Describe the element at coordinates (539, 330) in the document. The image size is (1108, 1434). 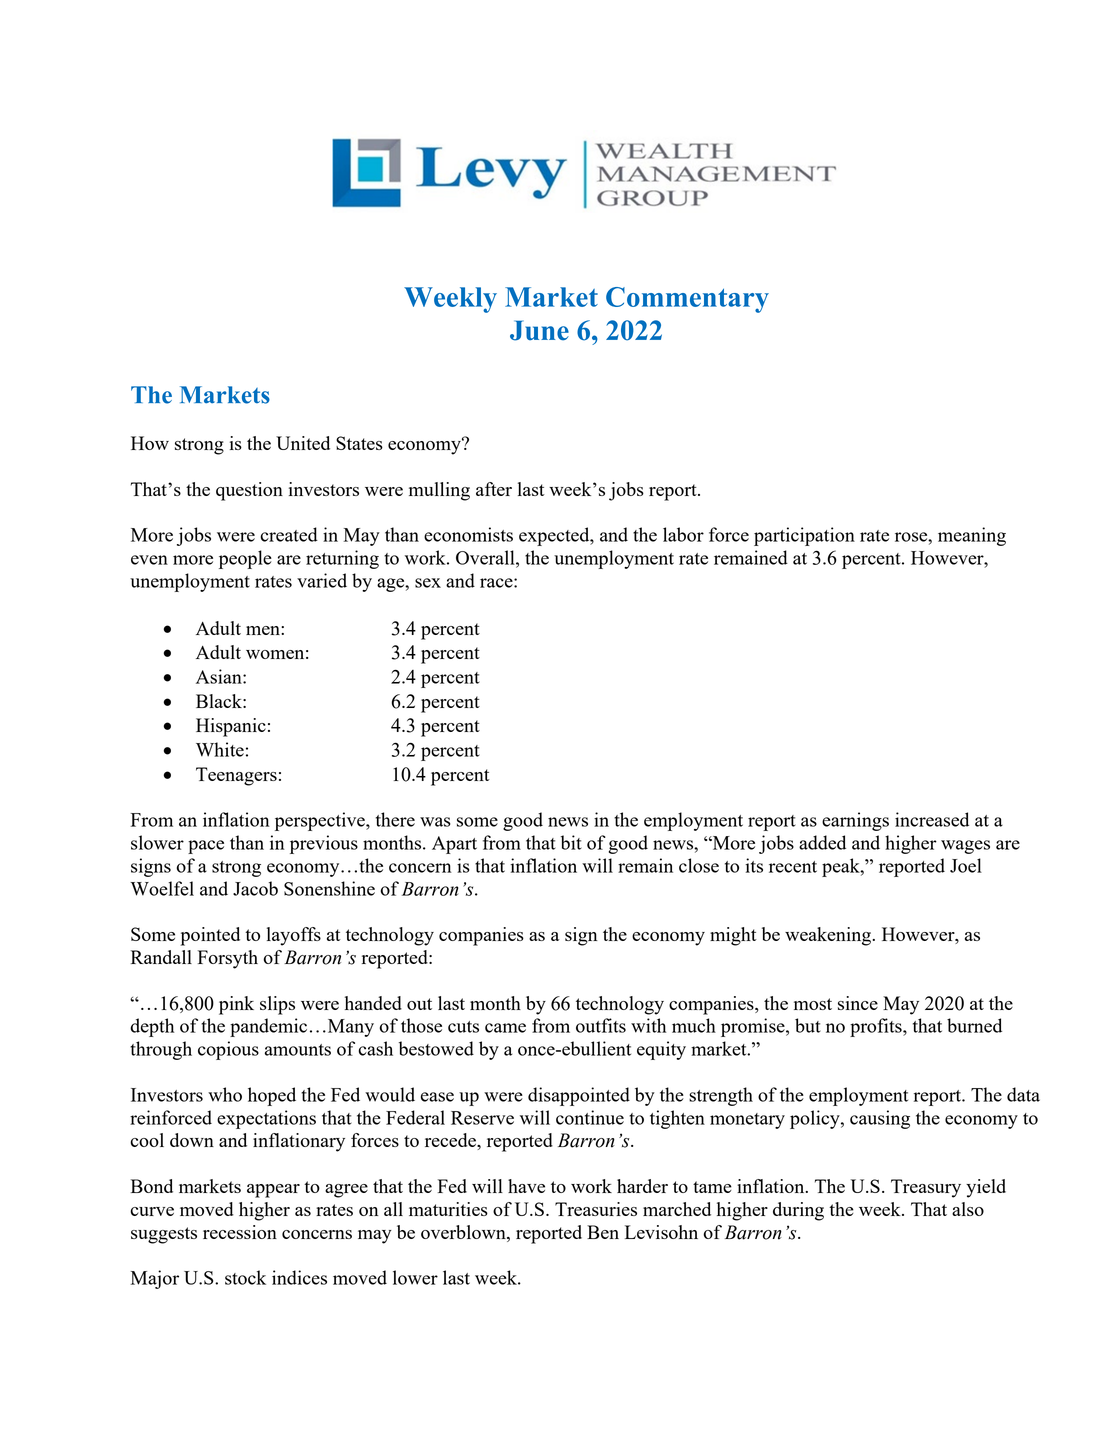
I see `June` at that location.
